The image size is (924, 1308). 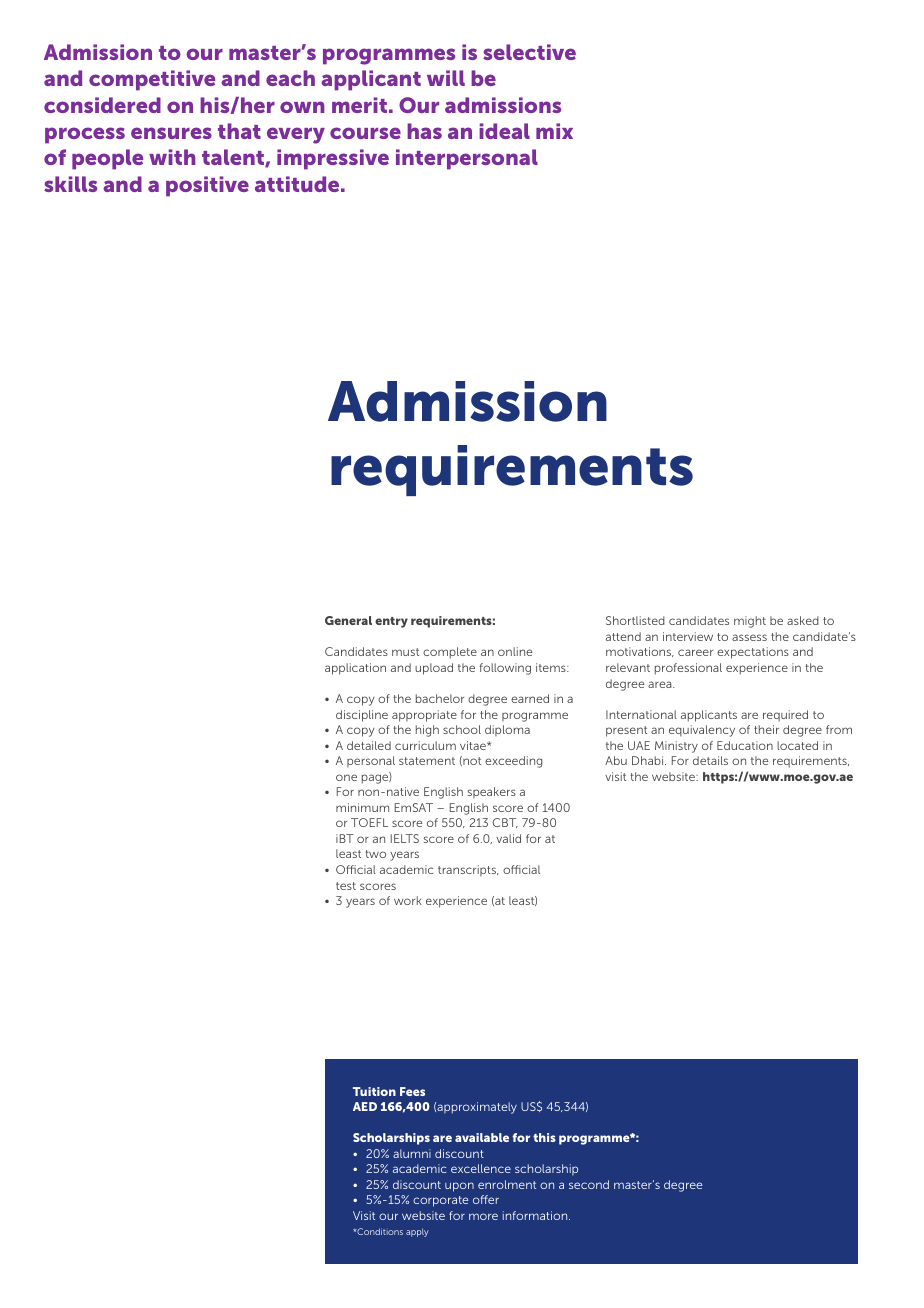 What do you see at coordinates (554, 131) in the document?
I see `mix` at bounding box center [554, 131].
